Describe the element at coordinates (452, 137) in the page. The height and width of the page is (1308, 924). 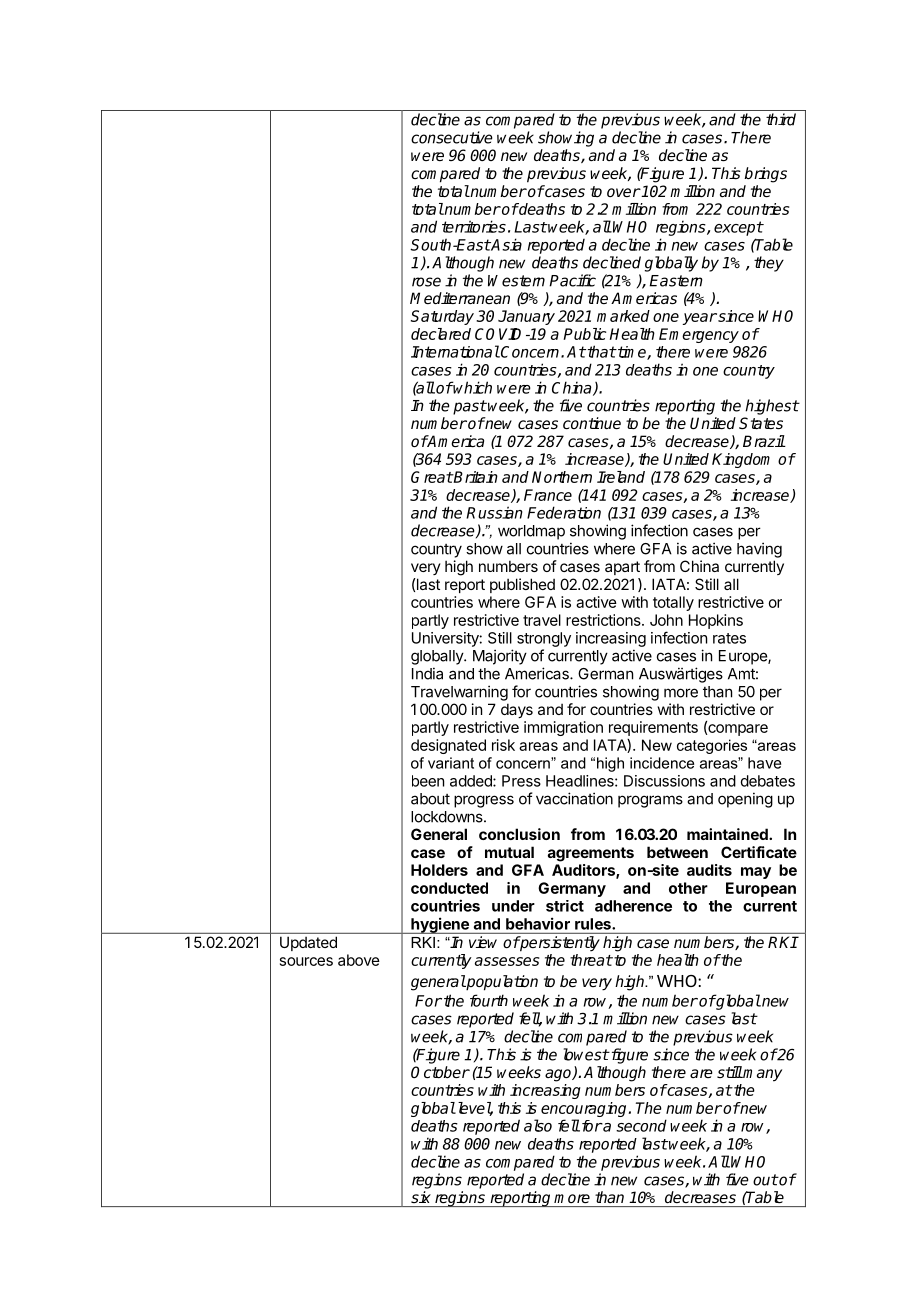
I see `consecutive` at that location.
